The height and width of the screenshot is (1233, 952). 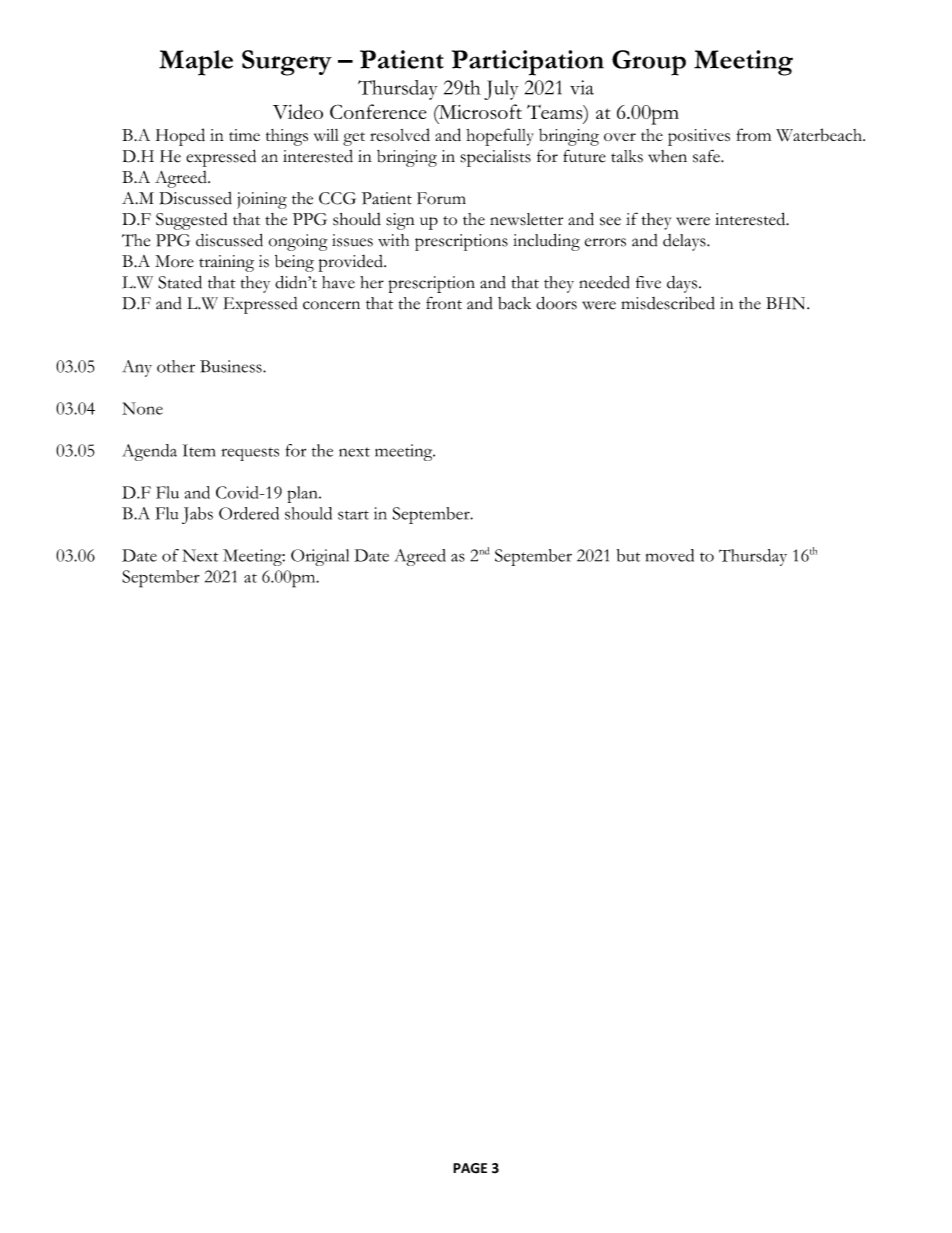 What do you see at coordinates (649, 63) in the screenshot?
I see `Group` at bounding box center [649, 63].
